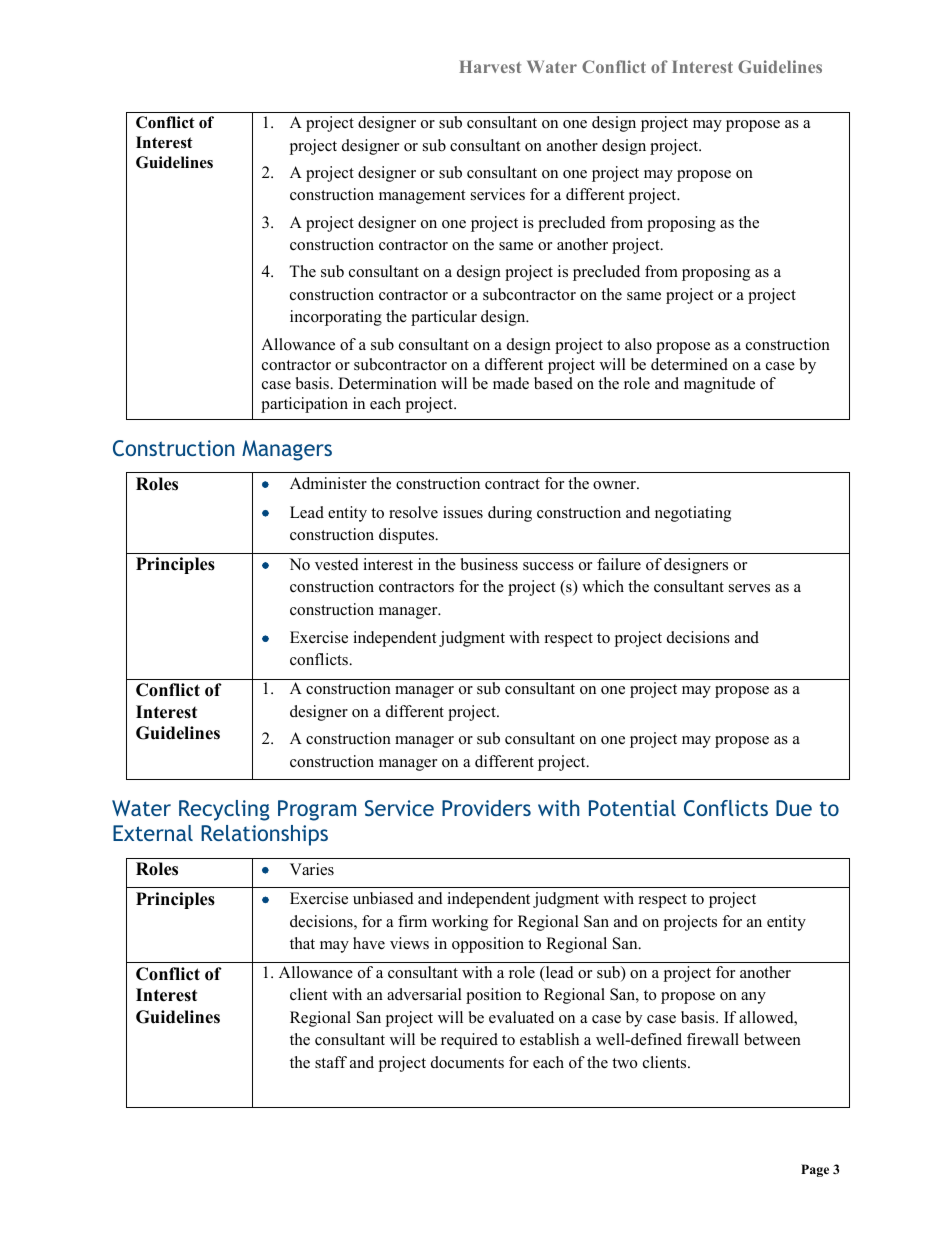 This document has width=952, height=1233. What do you see at coordinates (489, 564) in the document?
I see `business` at bounding box center [489, 564].
